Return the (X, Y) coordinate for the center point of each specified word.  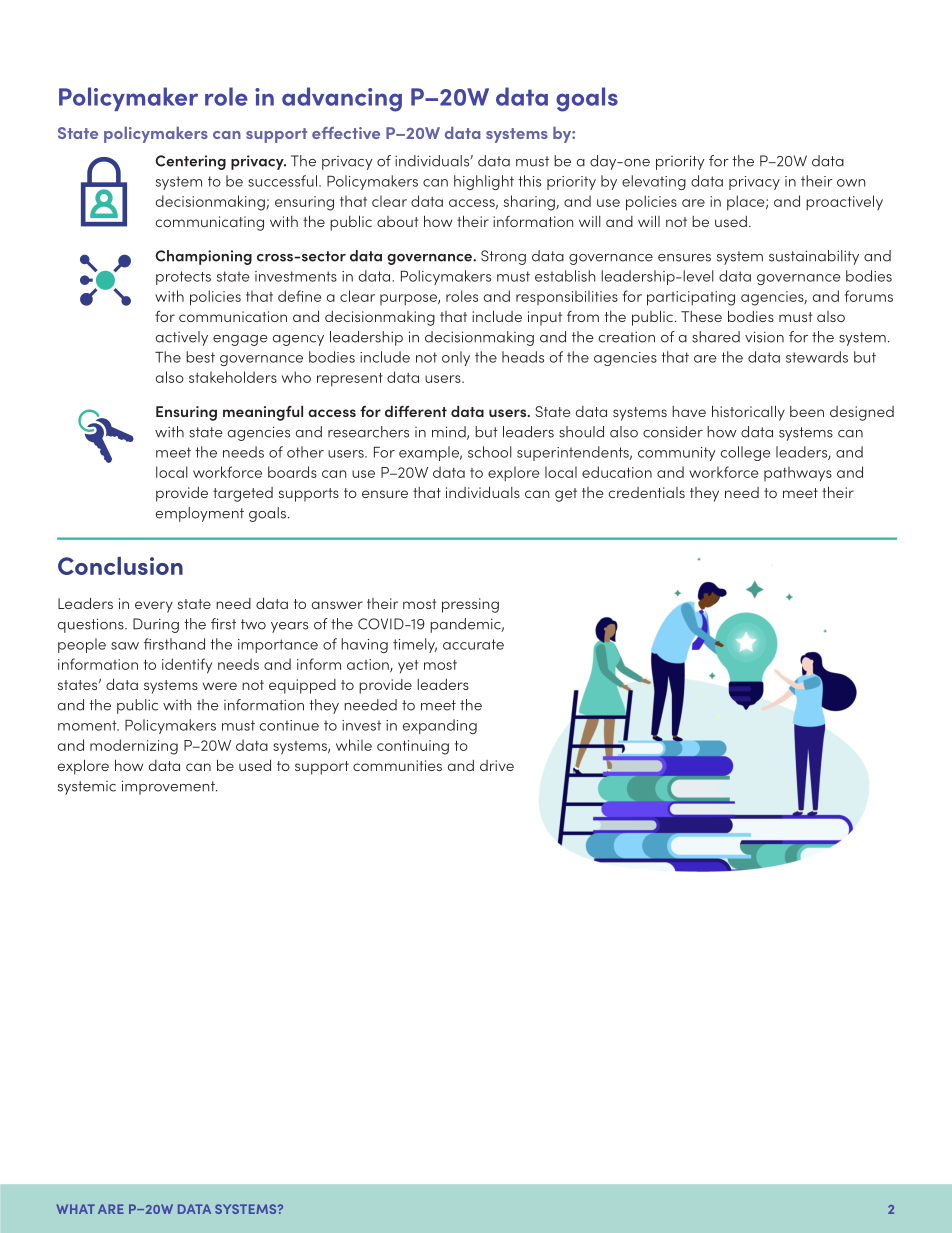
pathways (798, 473)
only (456, 358)
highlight (484, 182)
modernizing (134, 747)
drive (497, 765)
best (200, 357)
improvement (169, 787)
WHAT (75, 1209)
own (851, 183)
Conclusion (120, 566)
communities (397, 765)
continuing (413, 747)
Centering (190, 162)
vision (764, 337)
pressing (470, 605)
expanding (440, 726)
